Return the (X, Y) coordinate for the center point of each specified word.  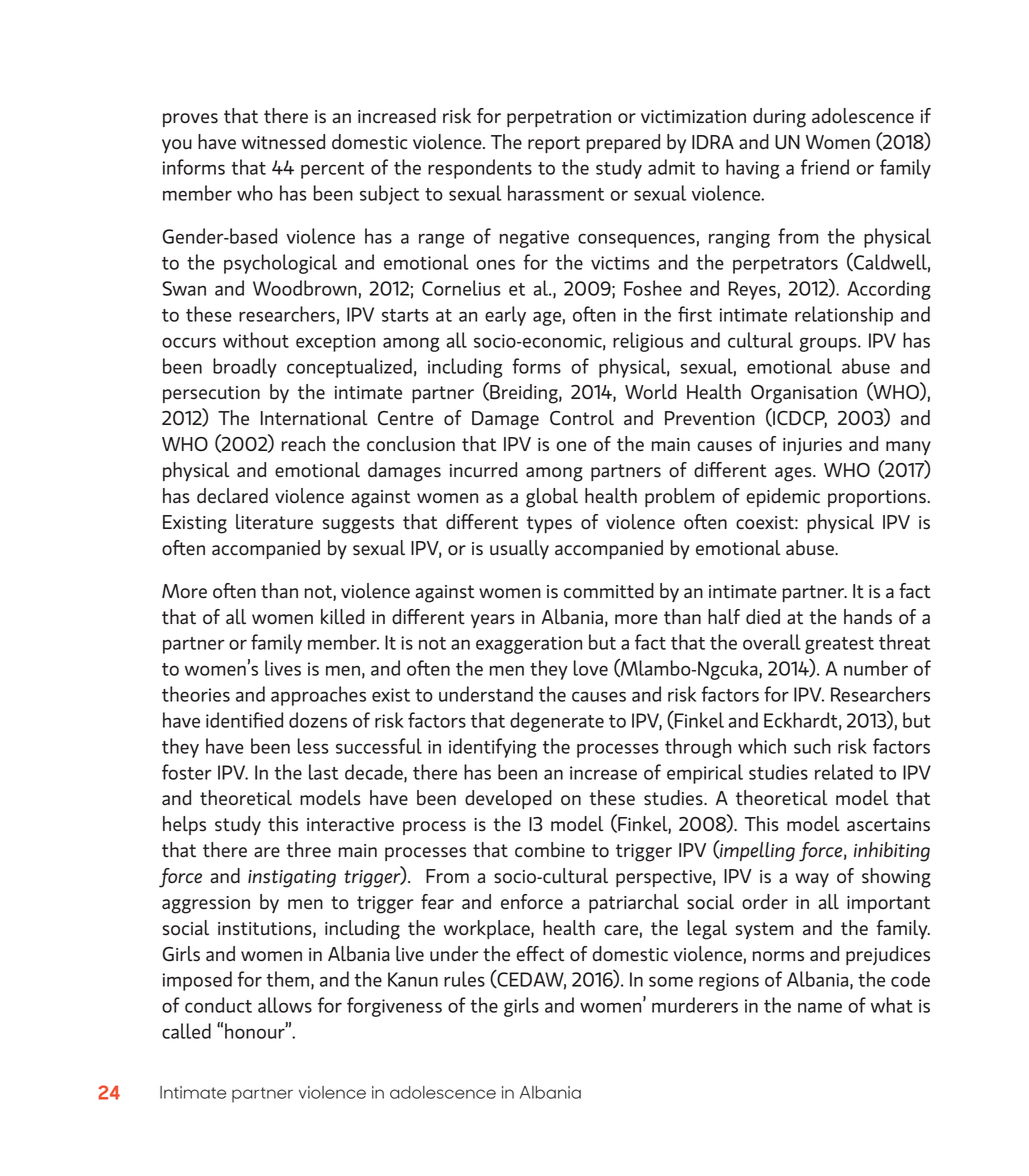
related (844, 772)
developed (508, 799)
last (323, 772)
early (505, 316)
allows (285, 1005)
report (554, 144)
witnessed (283, 142)
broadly (245, 368)
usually (519, 549)
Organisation (804, 394)
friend (825, 167)
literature (274, 522)
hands (868, 617)
